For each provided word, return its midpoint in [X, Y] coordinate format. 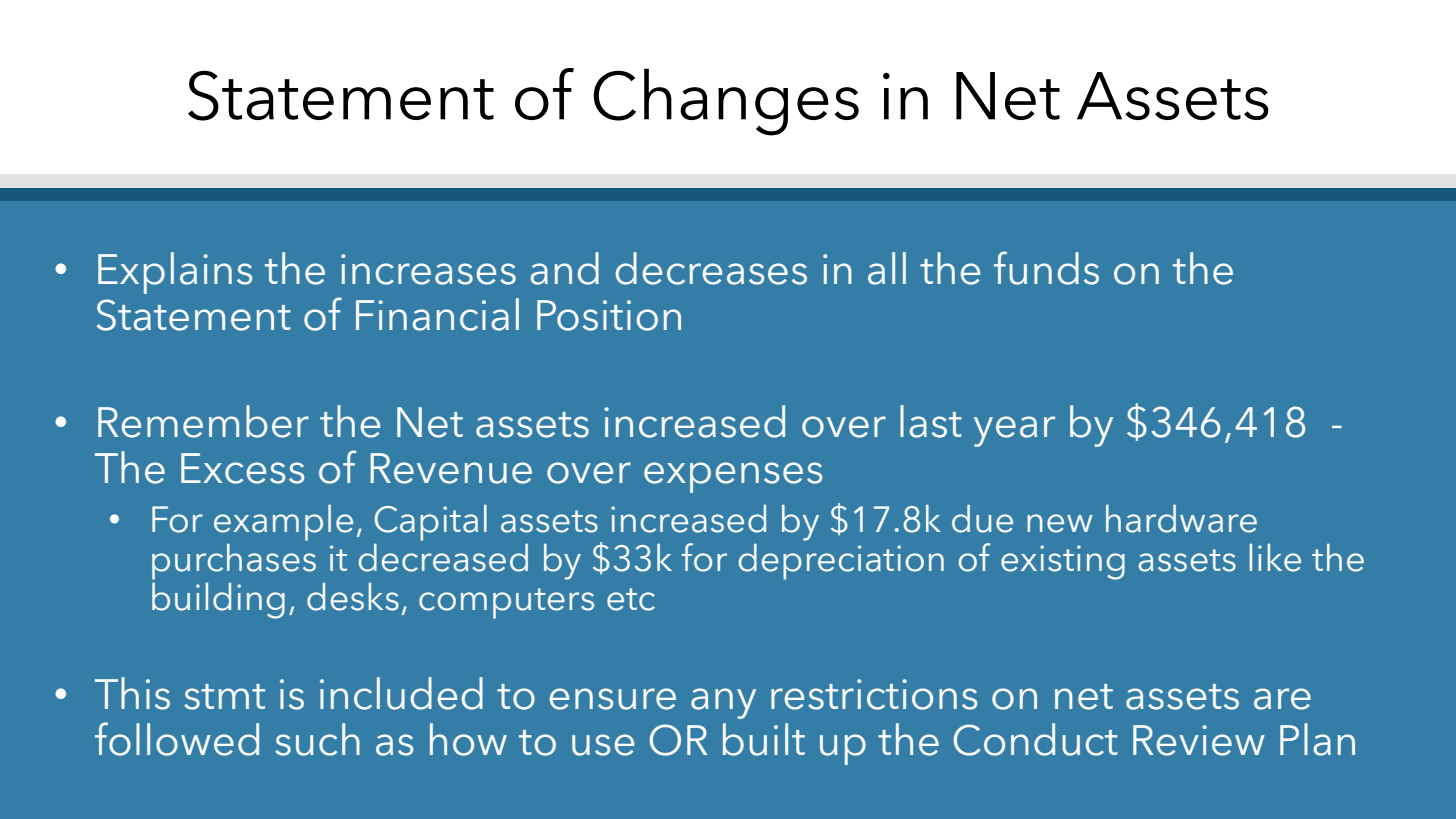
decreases [711, 268]
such [317, 739]
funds [1046, 268]
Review [1199, 740]
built [764, 739]
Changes [726, 102]
